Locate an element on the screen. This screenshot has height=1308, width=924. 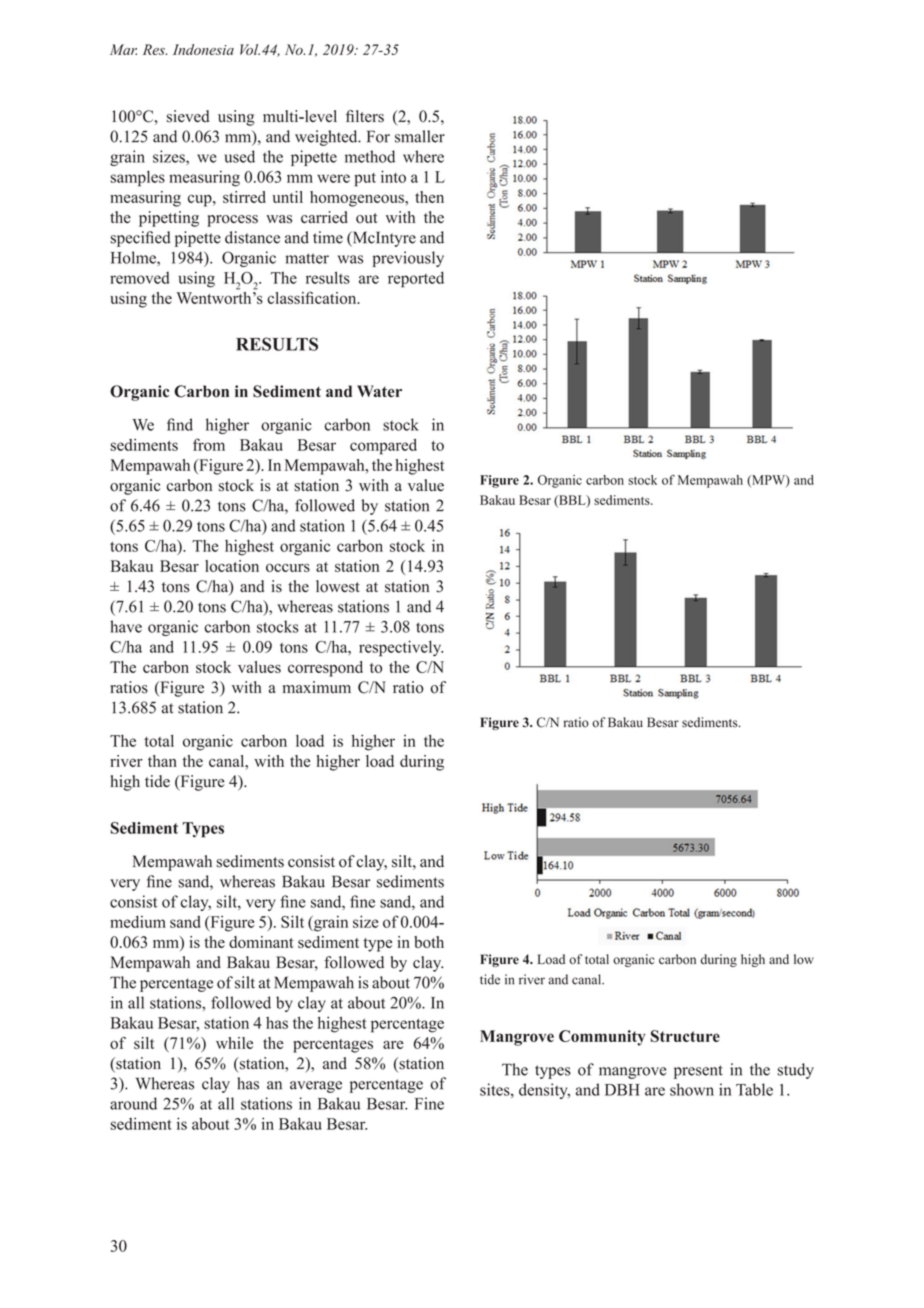
respectively is located at coordinates (401, 648).
